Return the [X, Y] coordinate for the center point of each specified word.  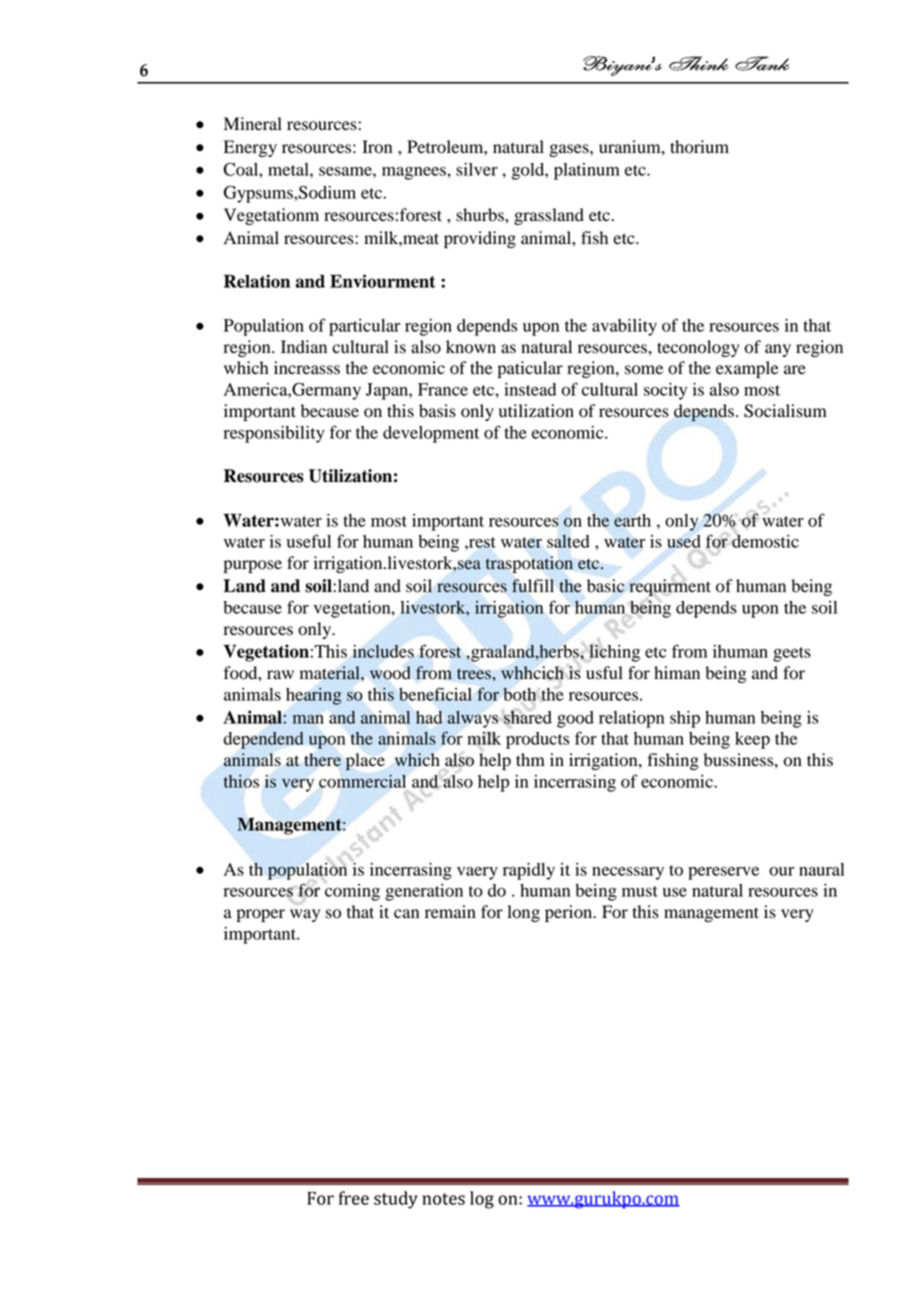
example [747, 369]
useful [309, 541]
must [640, 891]
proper [261, 915]
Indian [304, 347]
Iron [377, 147]
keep [752, 740]
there [322, 760]
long [523, 913]
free [354, 1198]
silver [477, 169]
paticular [530, 369]
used [684, 541]
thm [530, 759]
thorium [699, 147]
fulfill [533, 586]
